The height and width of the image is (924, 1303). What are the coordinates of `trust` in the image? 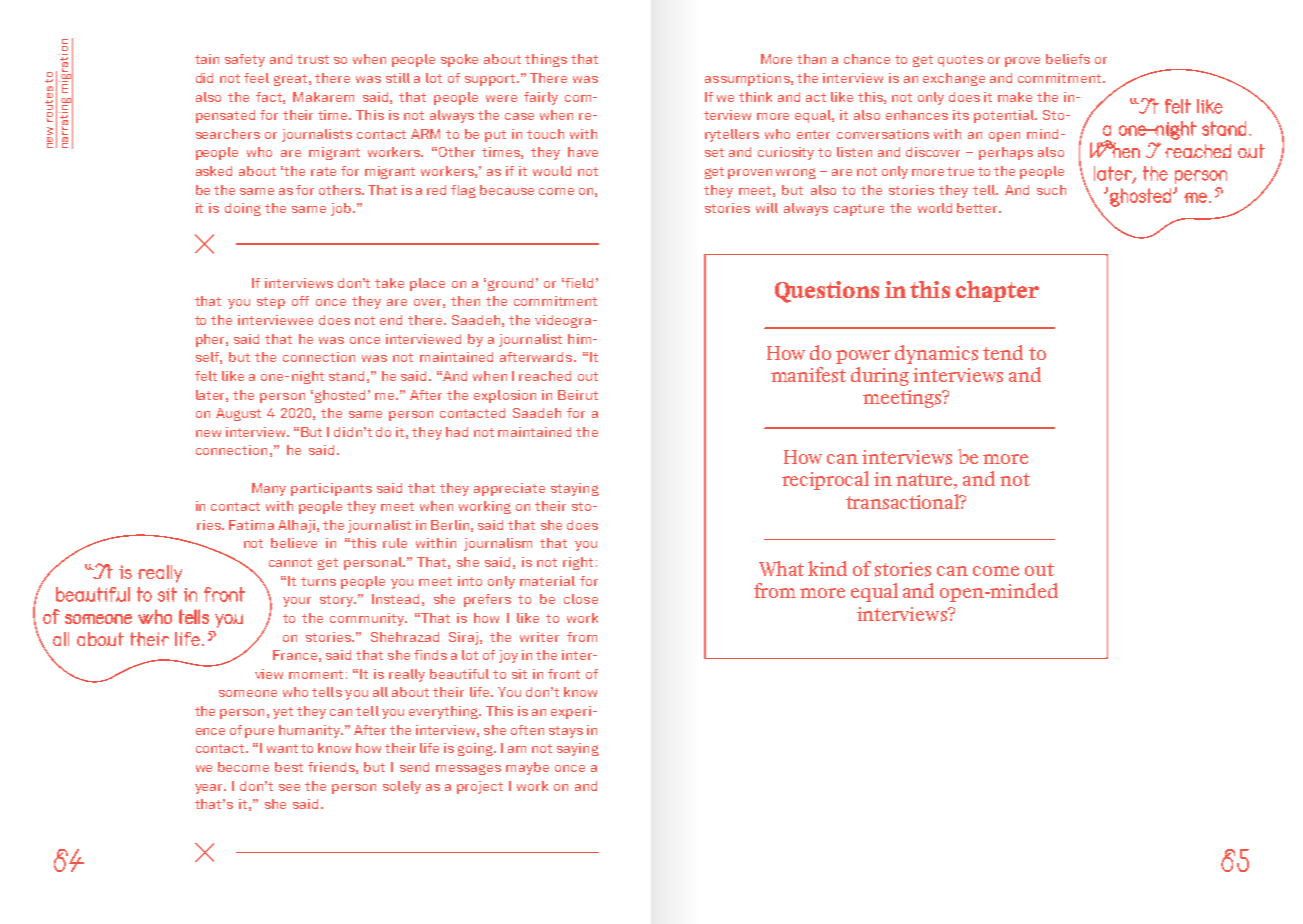 It's located at (313, 59).
